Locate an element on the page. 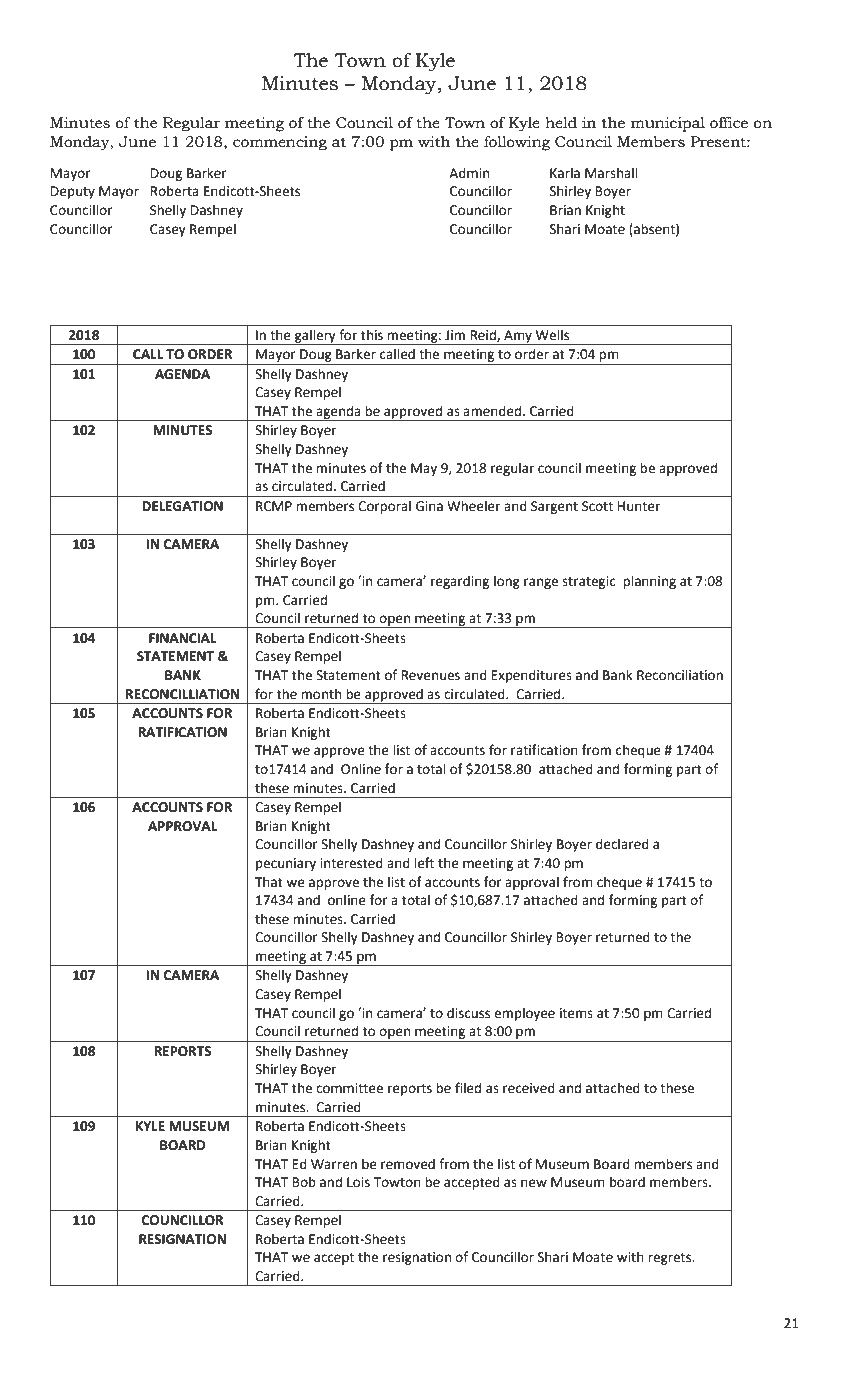  DELEGATION is located at coordinates (182, 506).
